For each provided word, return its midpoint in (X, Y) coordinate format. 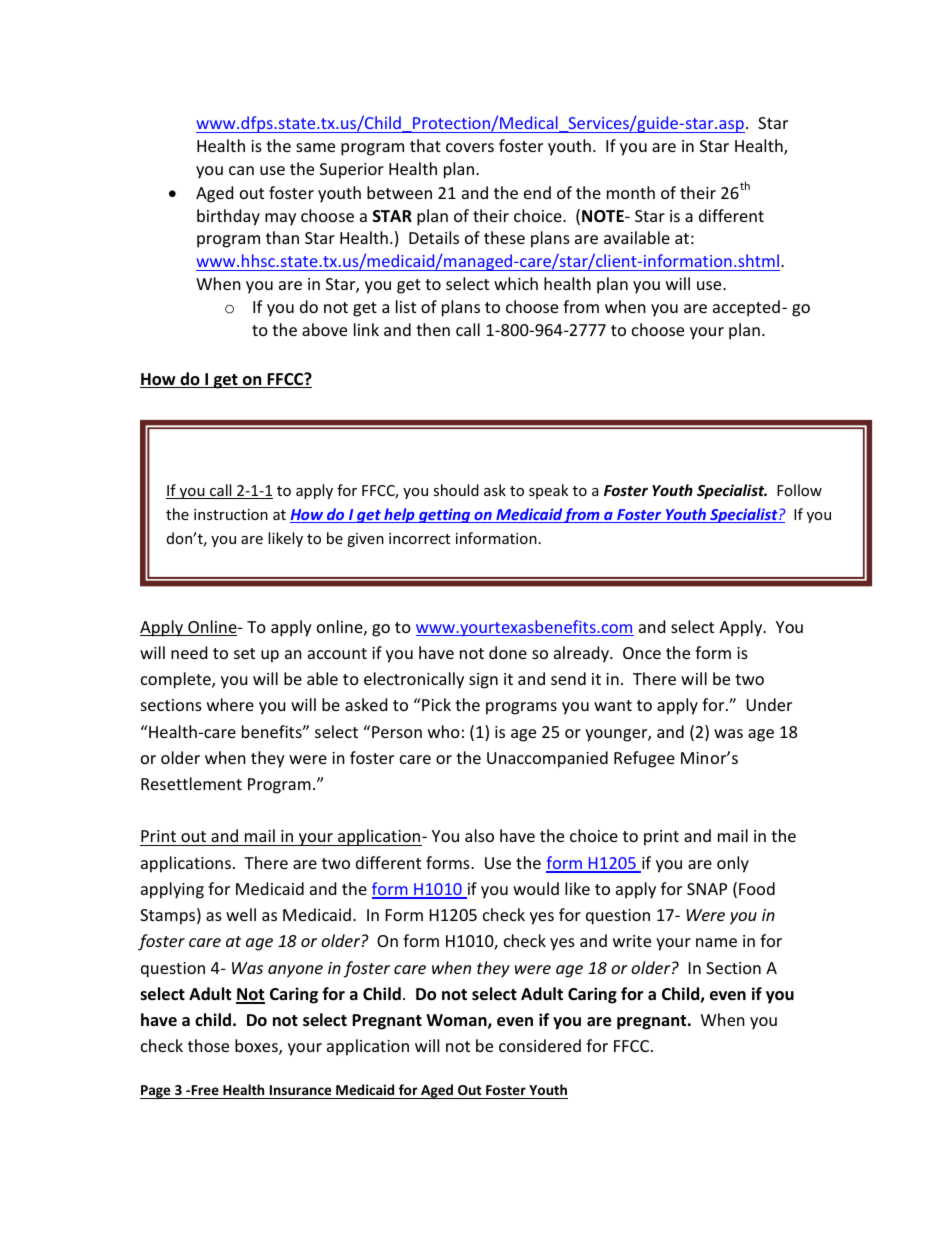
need (189, 652)
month (631, 192)
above (324, 329)
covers (470, 147)
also (479, 835)
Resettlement (191, 783)
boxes (257, 1047)
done (508, 652)
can (241, 170)
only (733, 864)
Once (642, 653)
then (433, 329)
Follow (799, 490)
